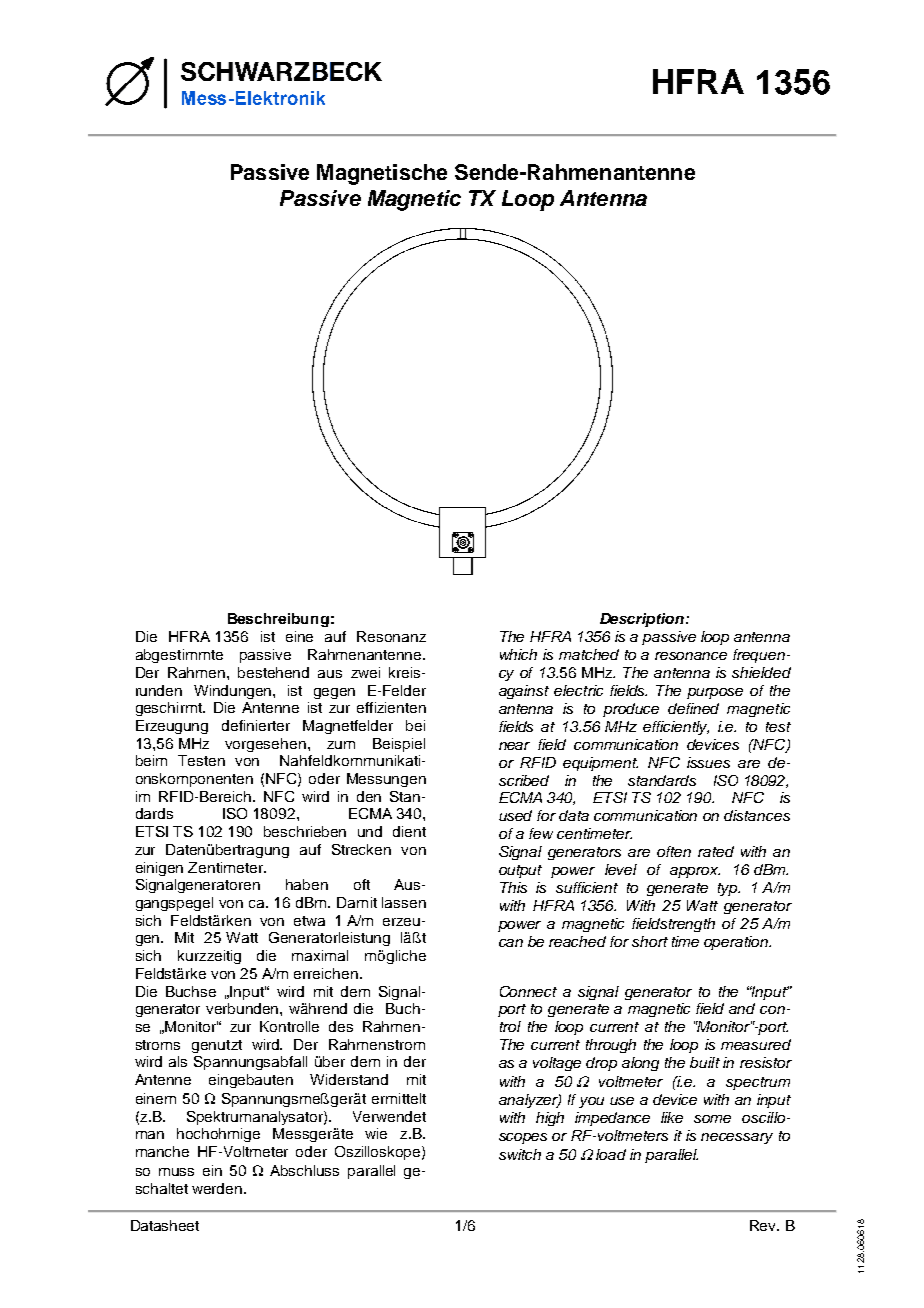  What do you see at coordinates (307, 884) in the image?
I see `haben` at bounding box center [307, 884].
